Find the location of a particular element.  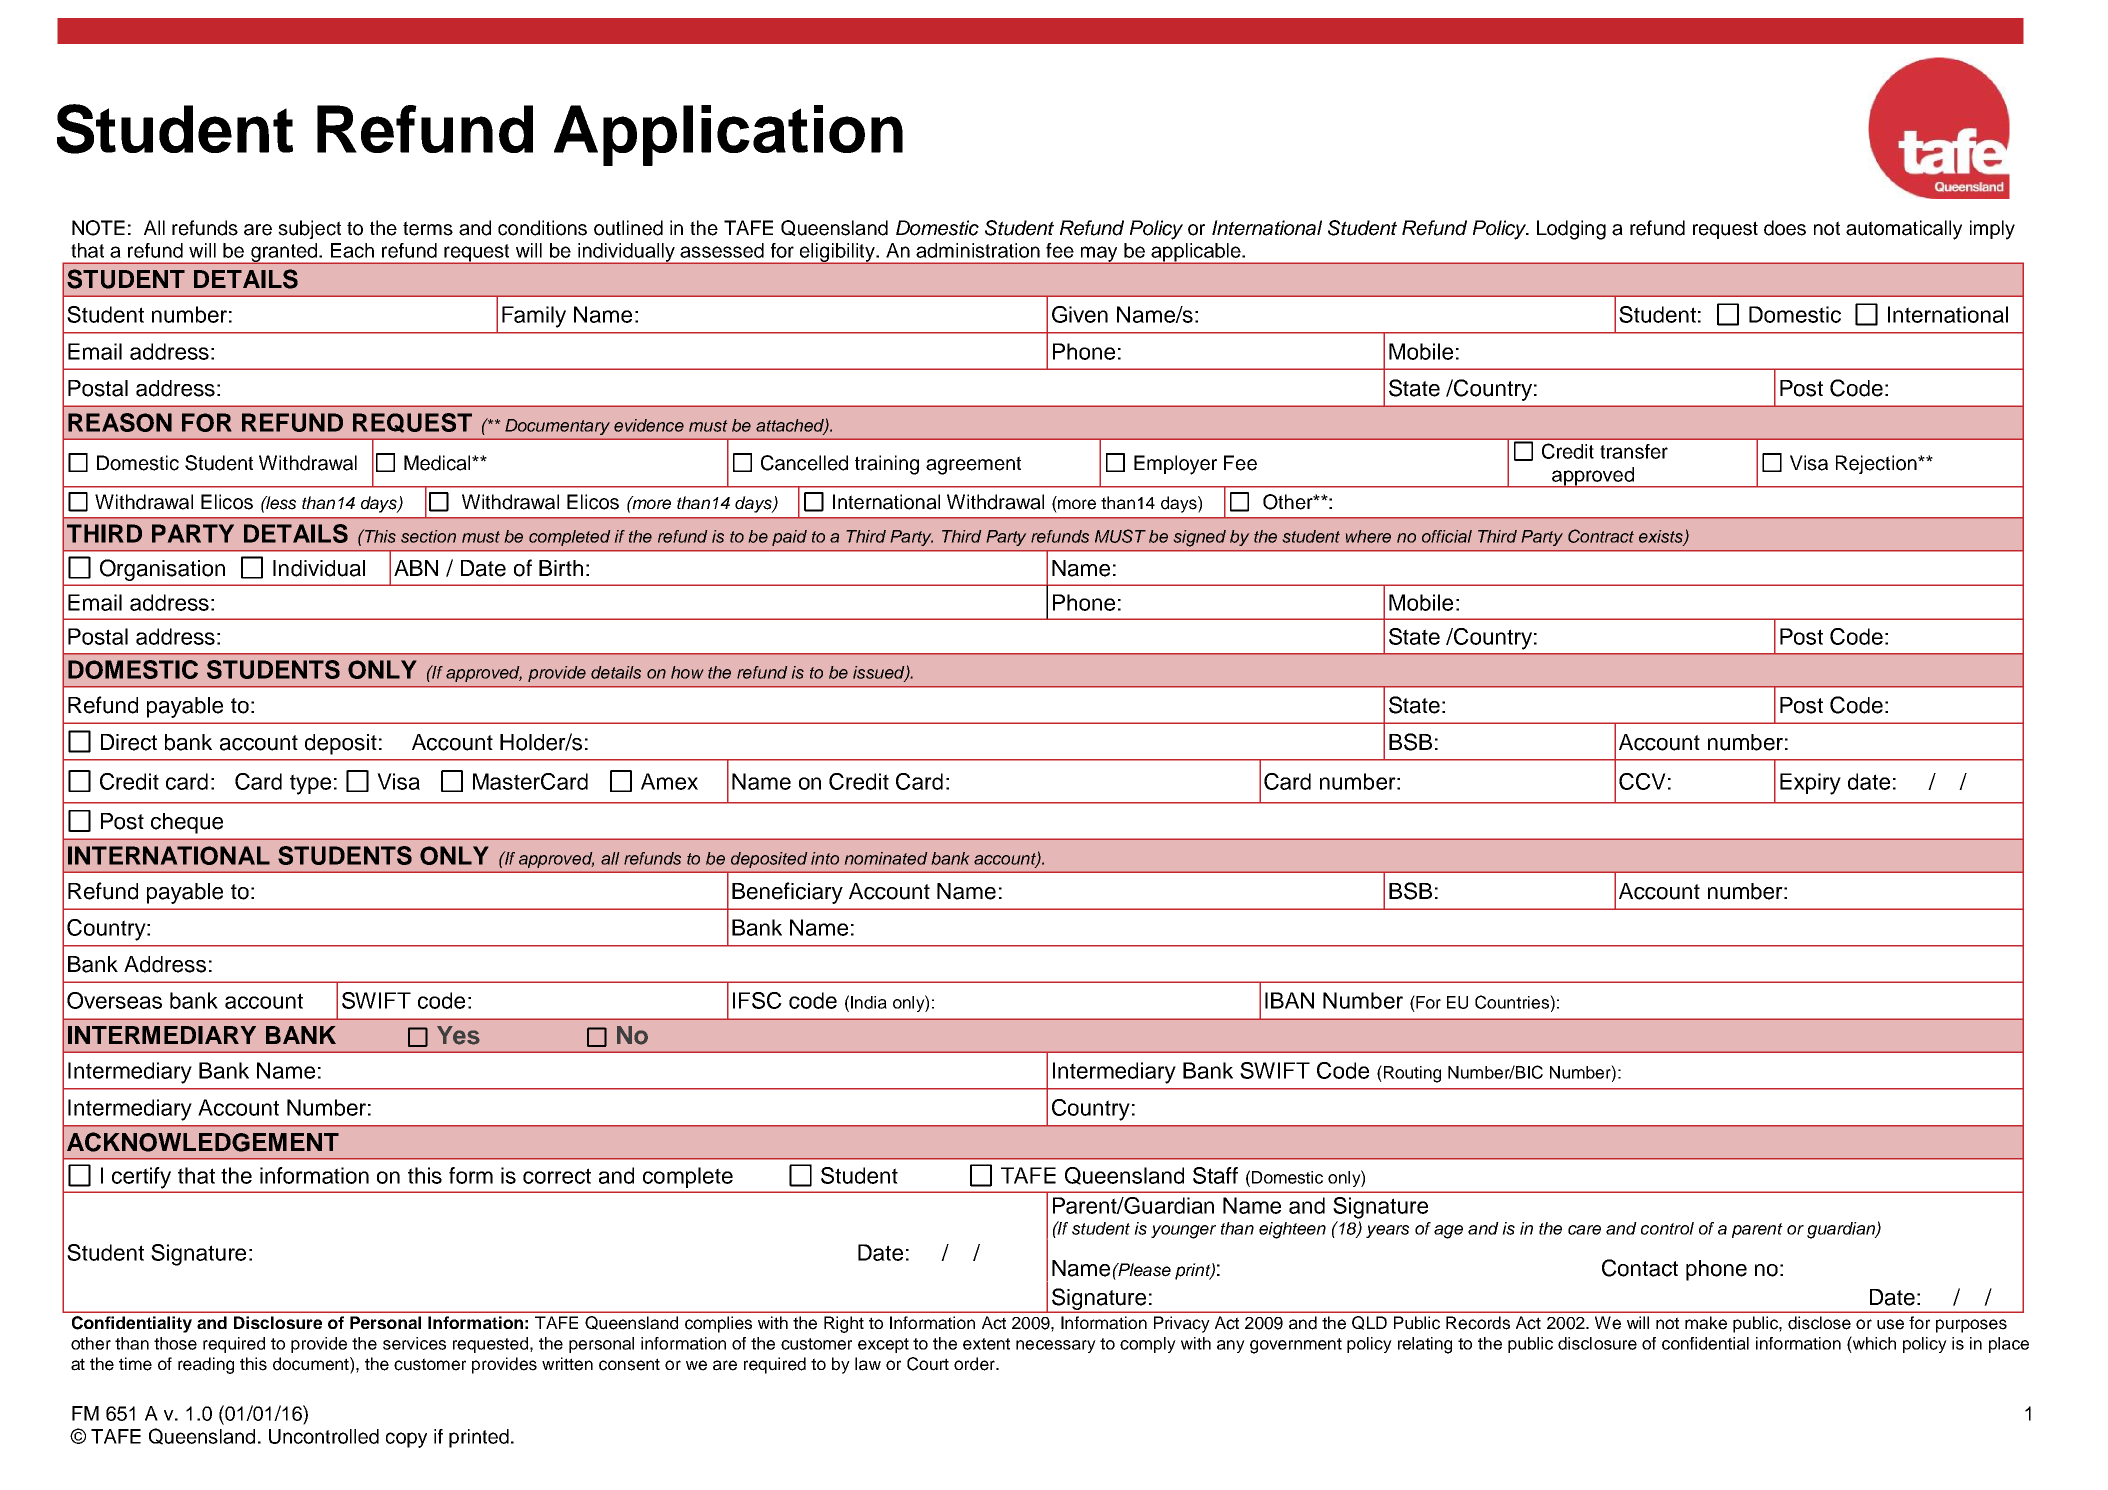

administration is located at coordinates (978, 250).
